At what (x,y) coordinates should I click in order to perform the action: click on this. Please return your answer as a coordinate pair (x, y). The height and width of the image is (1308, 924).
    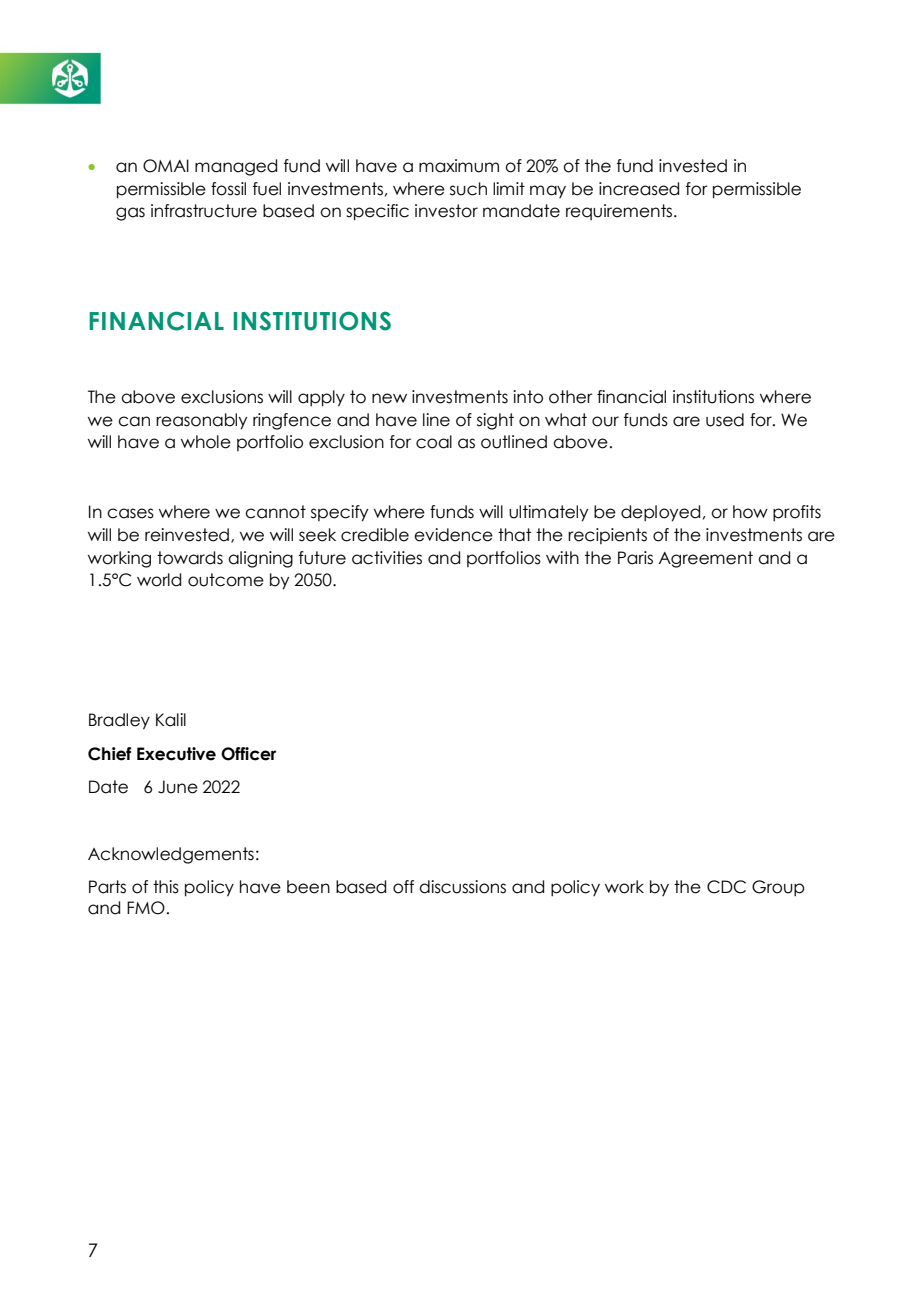
    Looking at the image, I should click on (166, 887).
